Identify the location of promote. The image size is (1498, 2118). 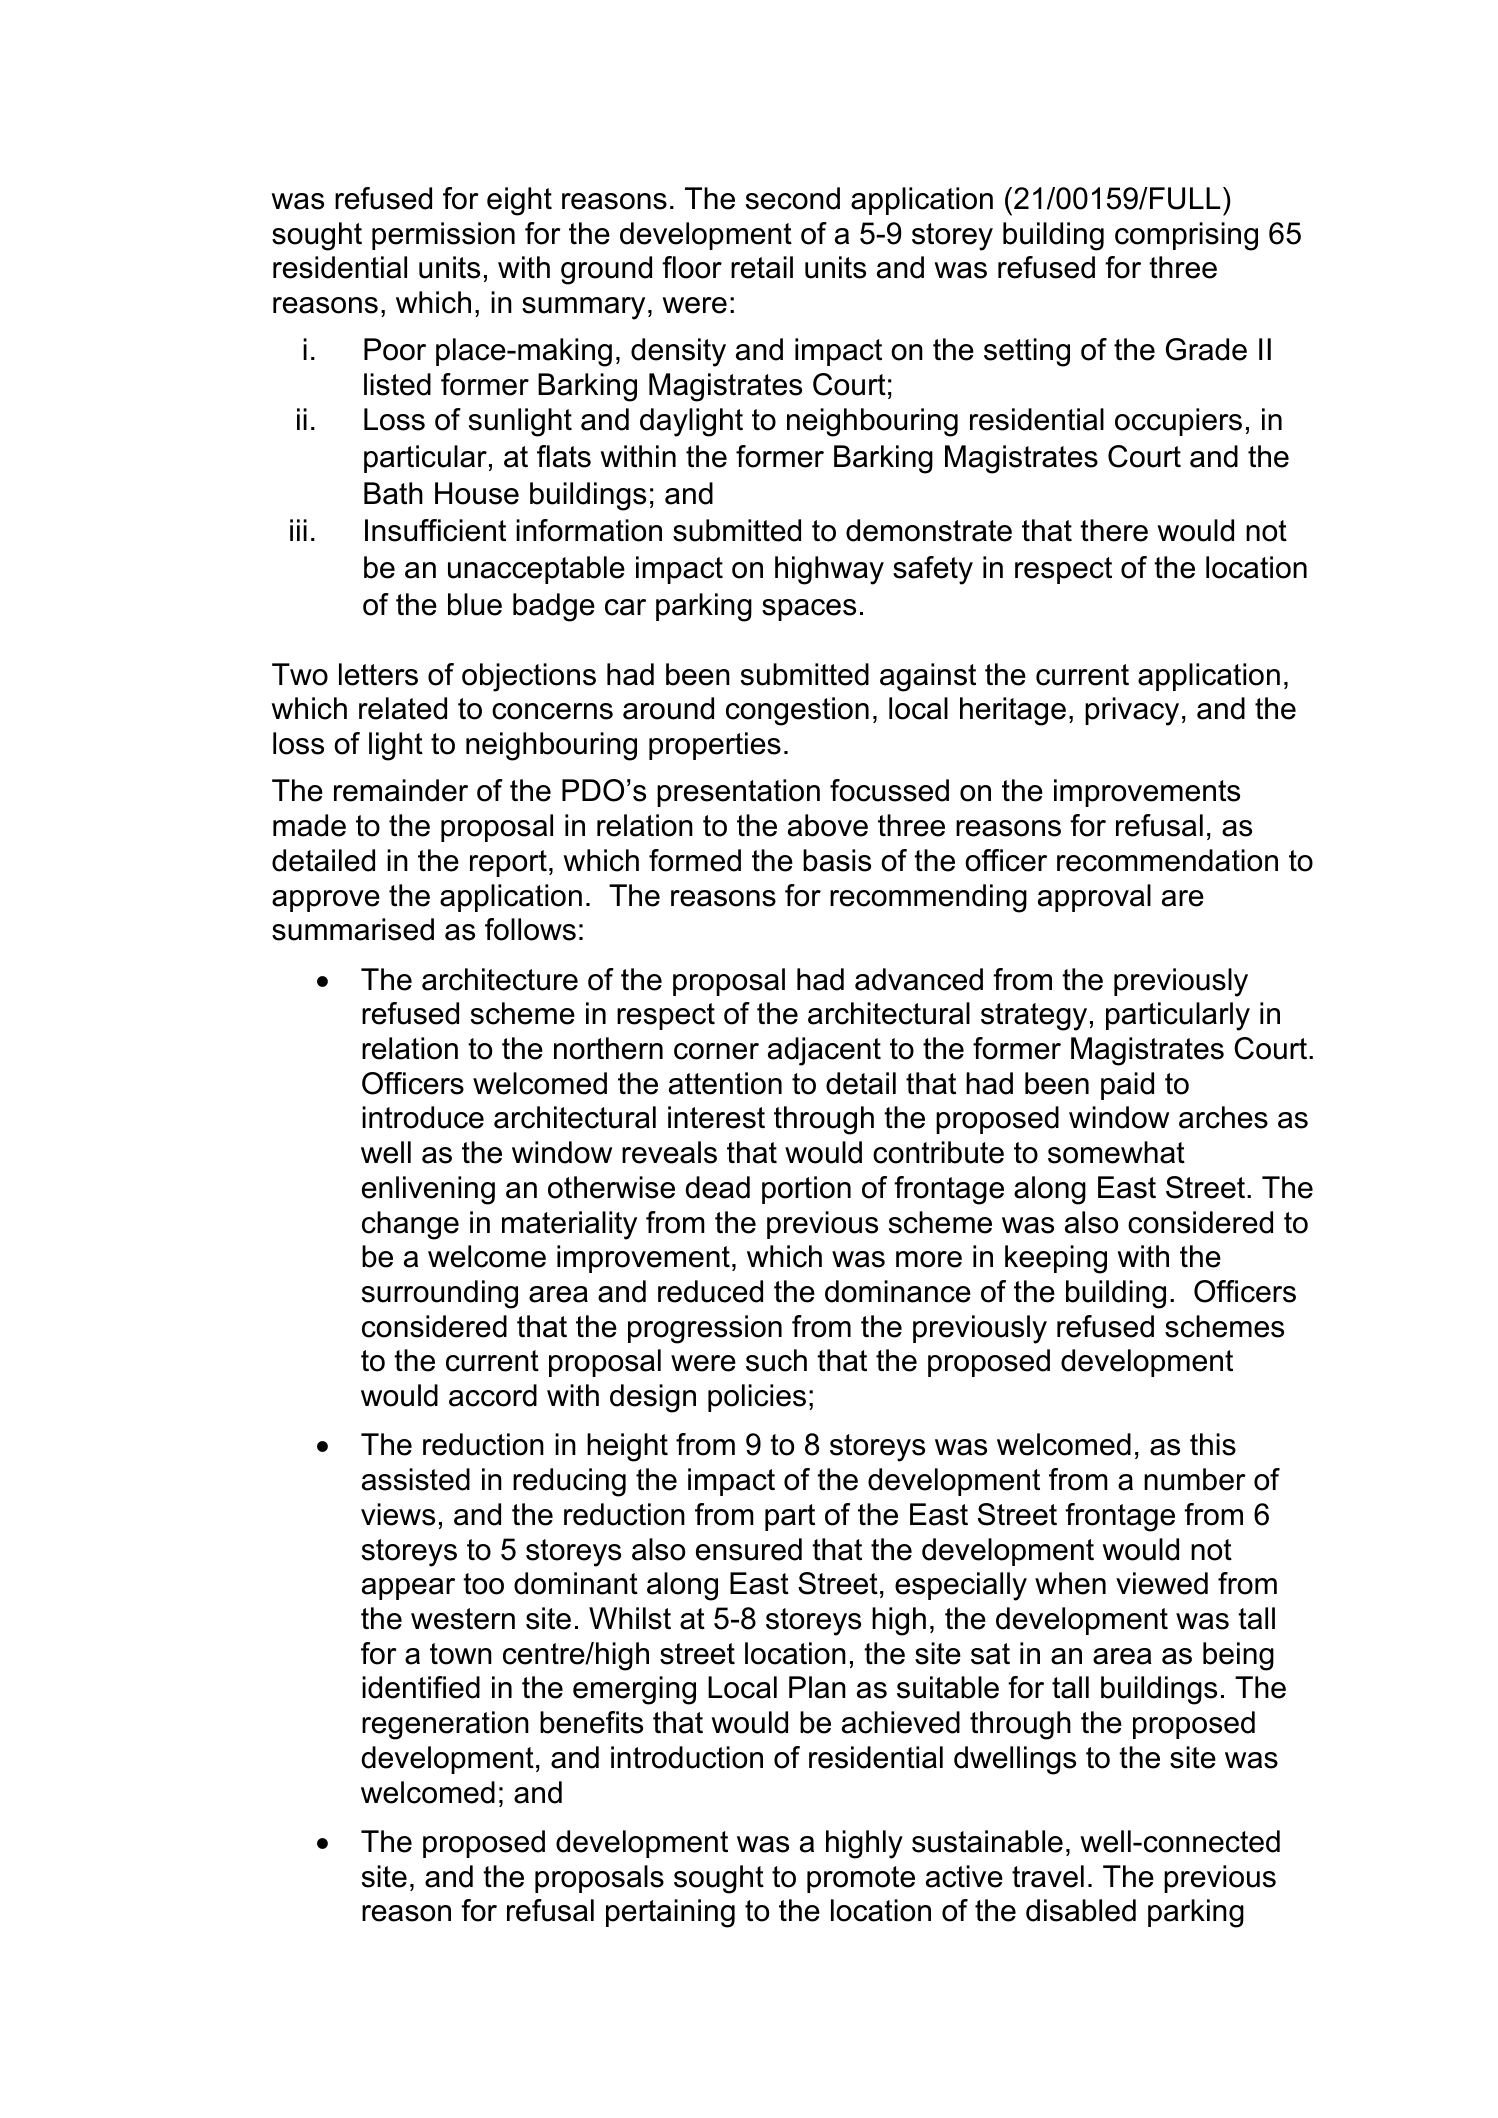
(861, 1879).
